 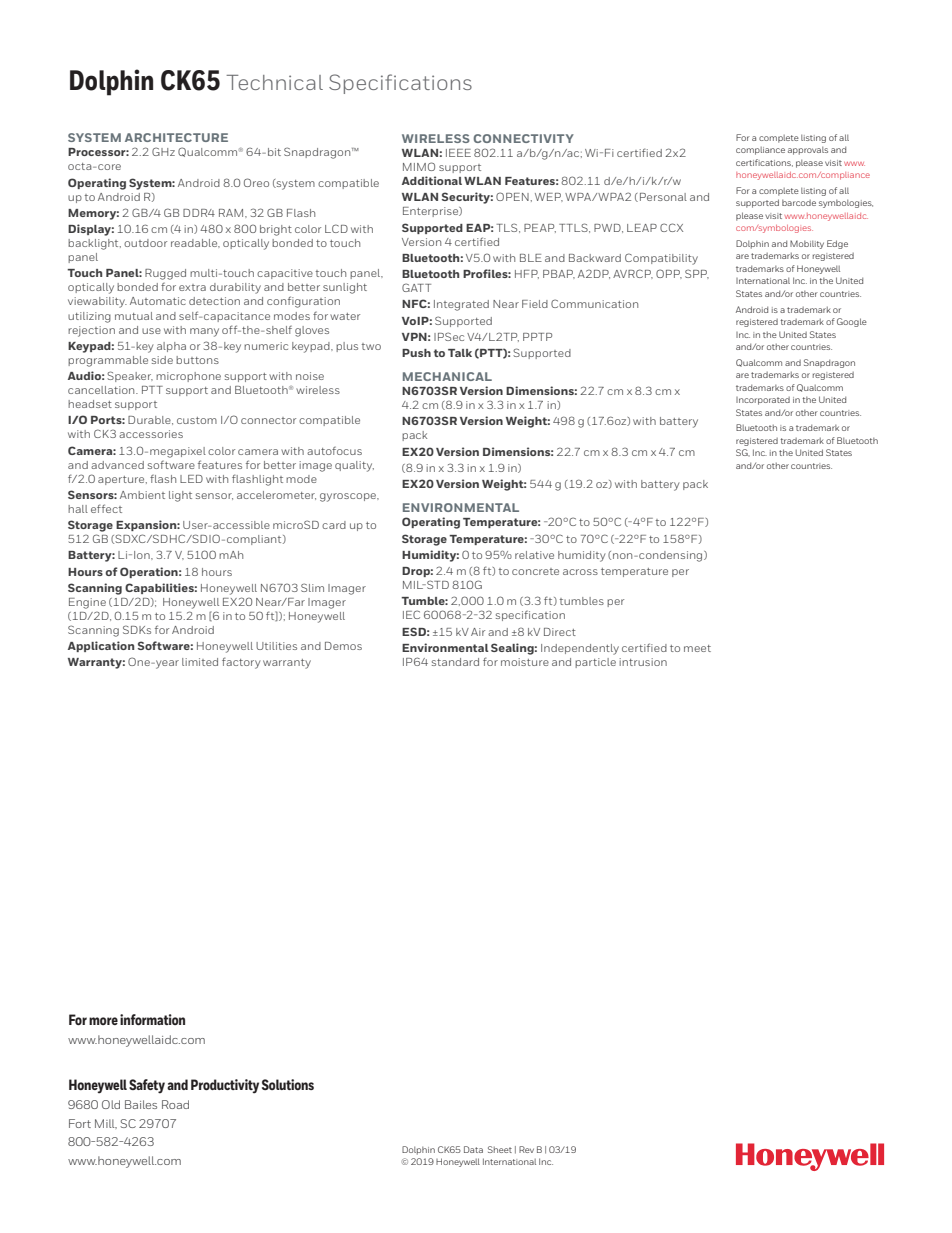 What do you see at coordinates (455, 662) in the document?
I see `standard` at bounding box center [455, 662].
